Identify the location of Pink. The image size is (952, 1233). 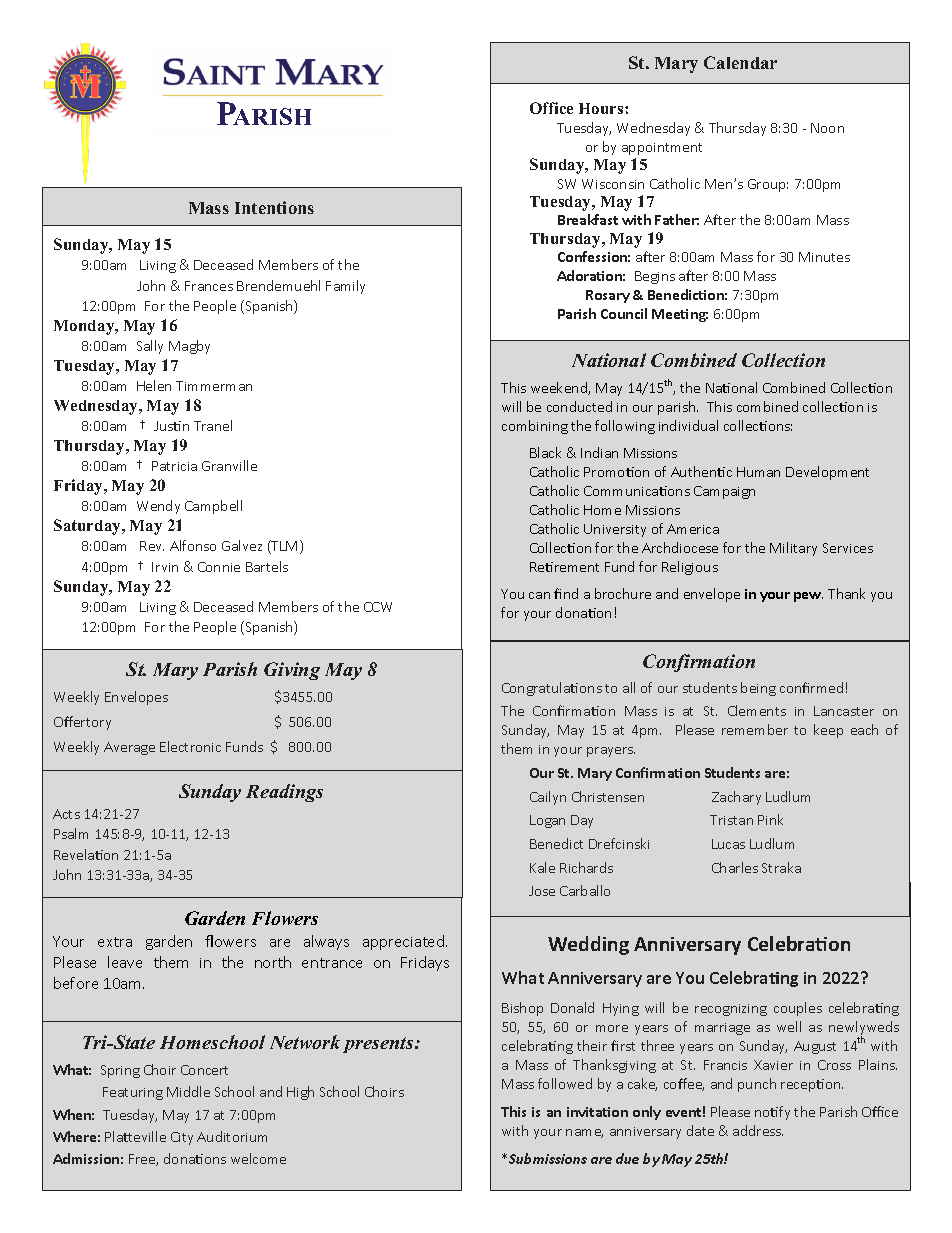
(770, 819).
